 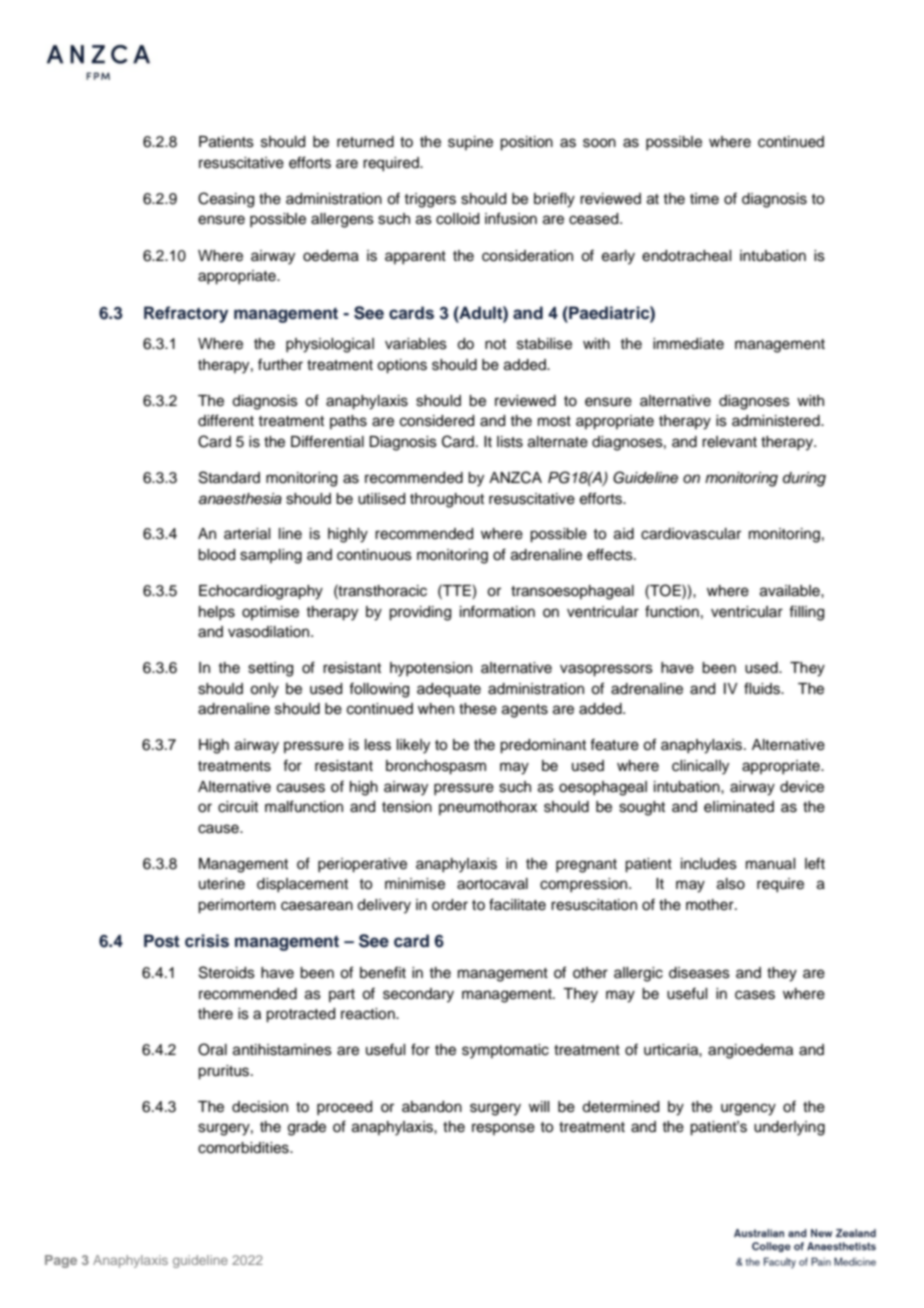 I want to click on secondary, so click(x=418, y=995).
